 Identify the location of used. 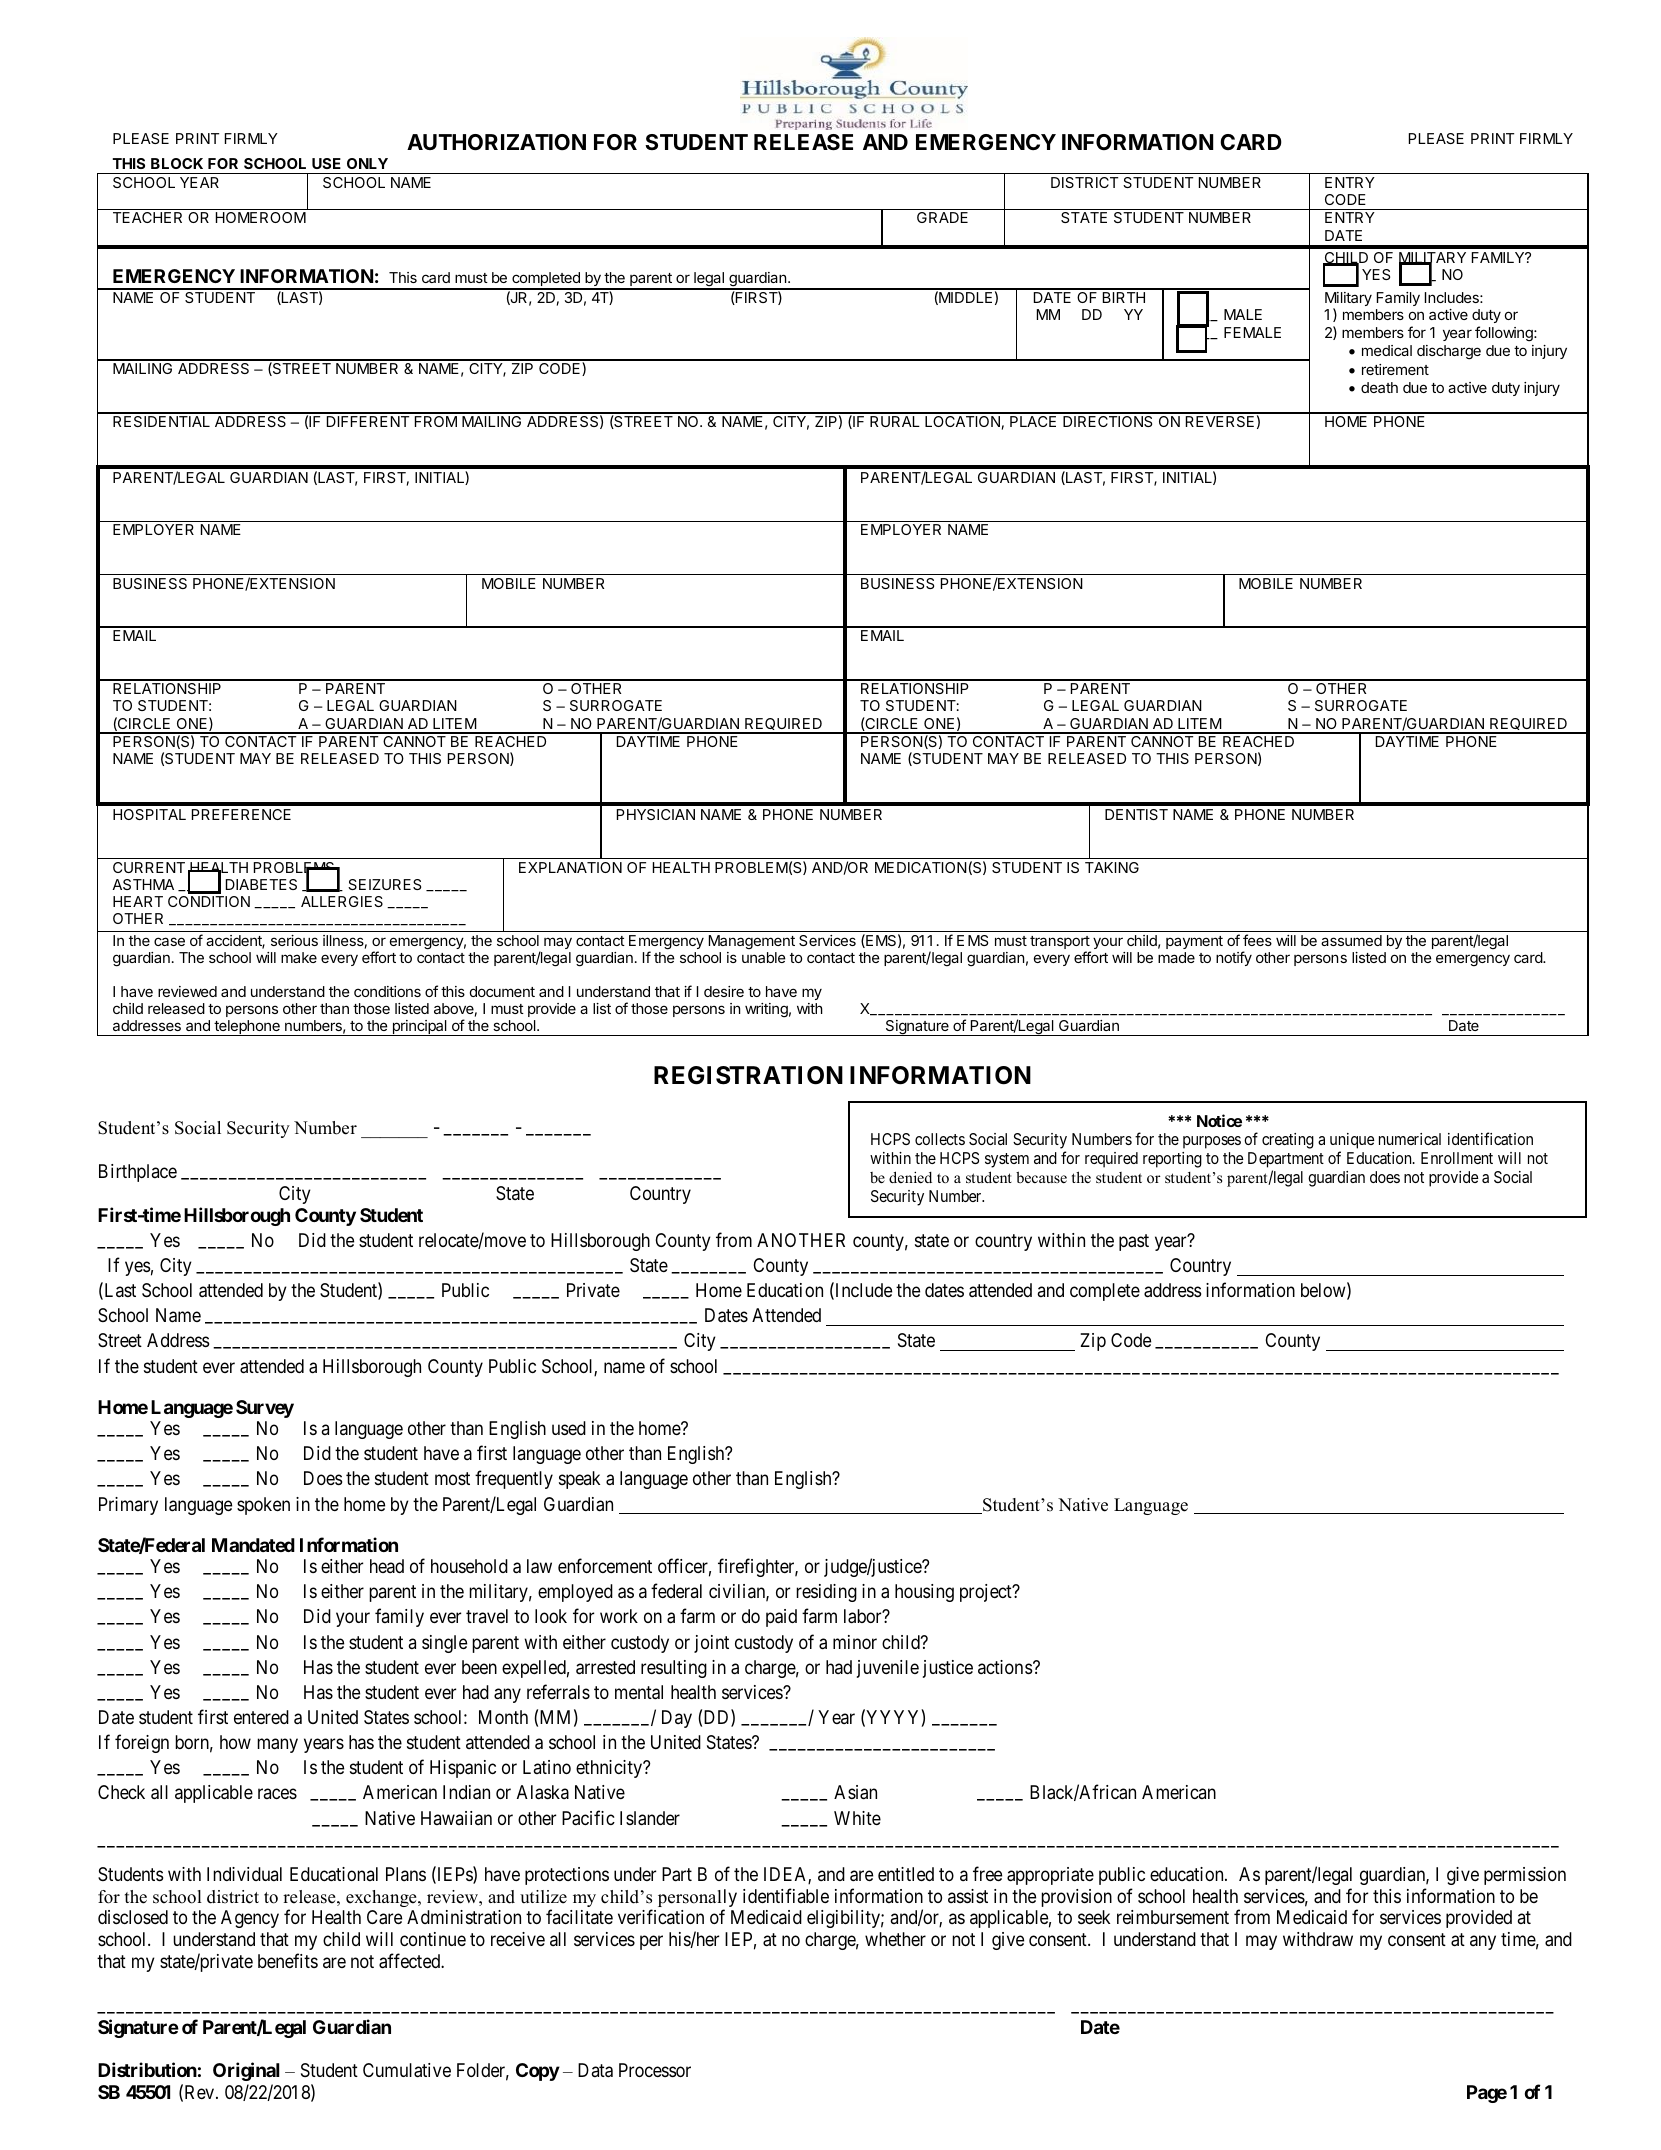
(569, 1428).
